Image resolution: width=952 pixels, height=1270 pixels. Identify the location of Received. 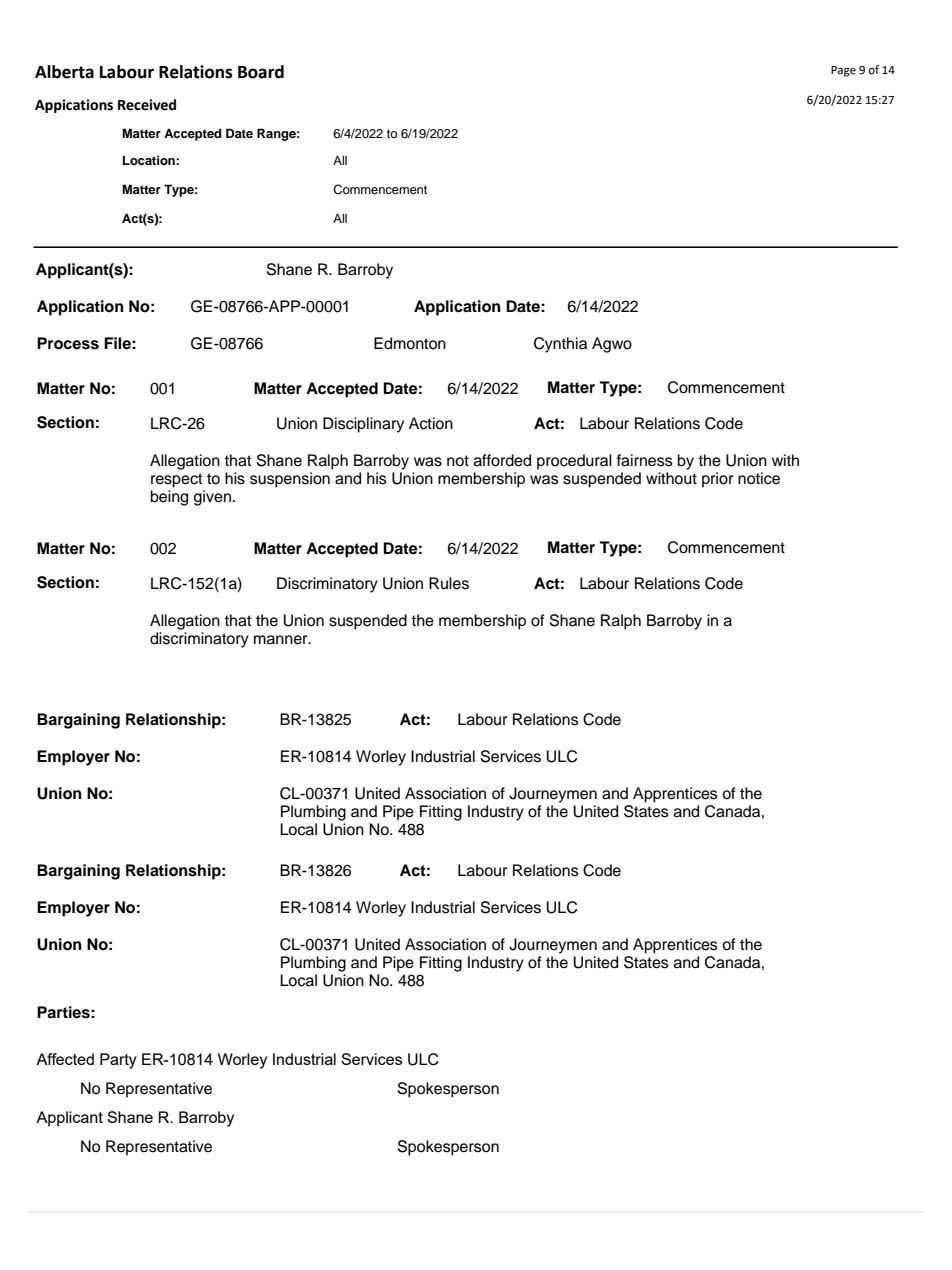
(147, 105).
